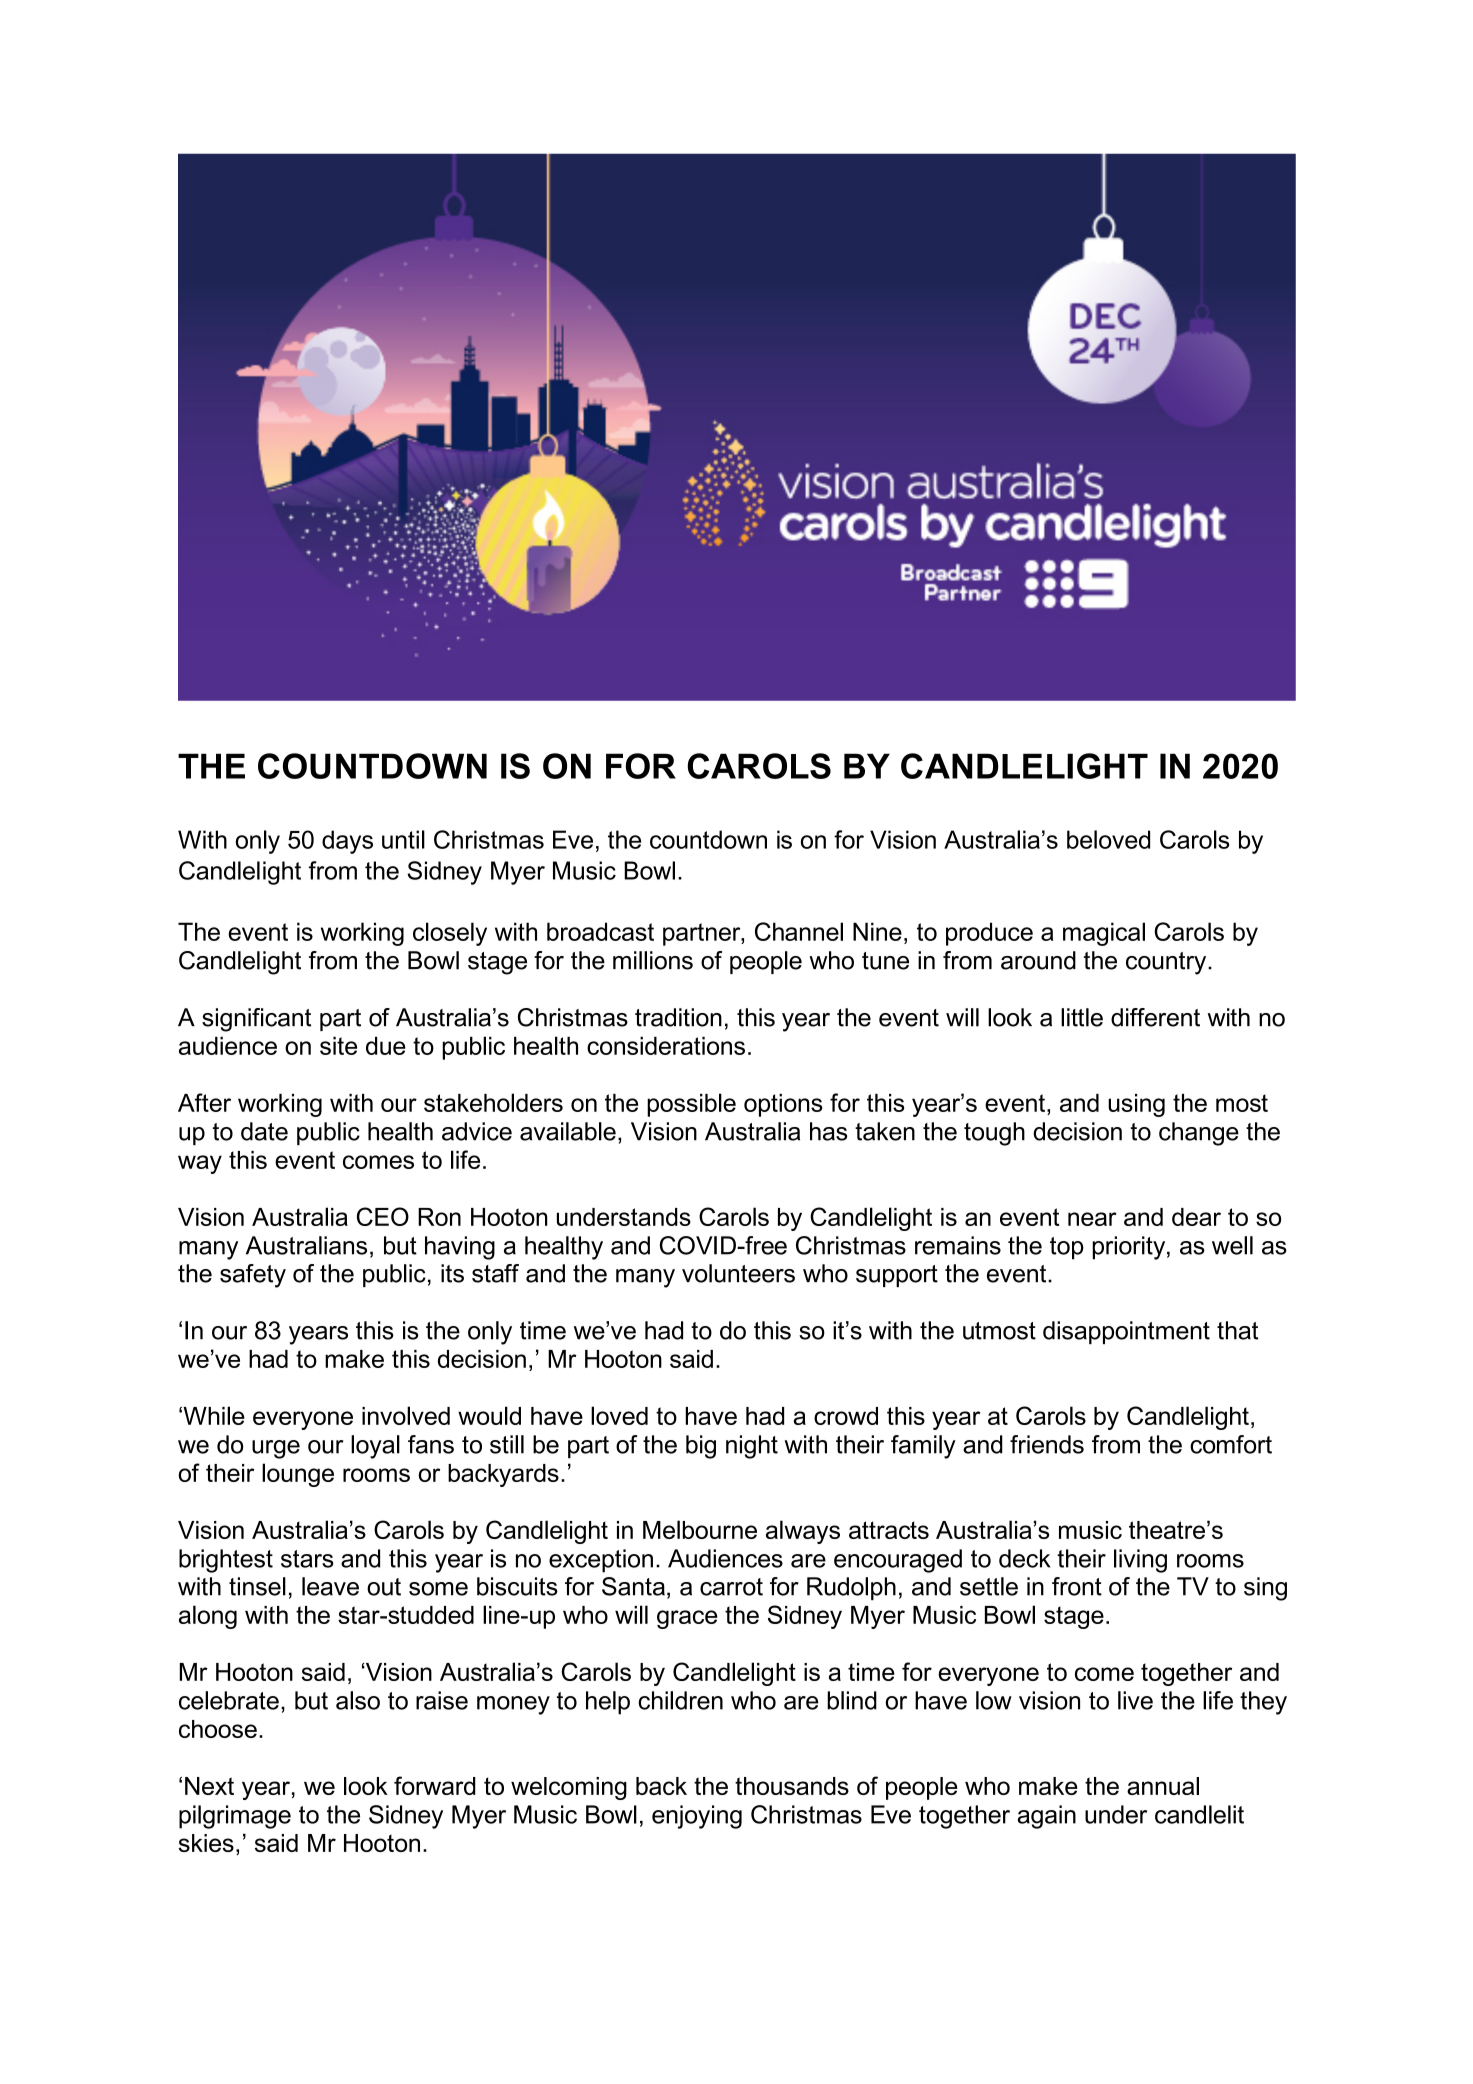  Describe the element at coordinates (697, 1817) in the screenshot. I see `enjoying` at that location.
